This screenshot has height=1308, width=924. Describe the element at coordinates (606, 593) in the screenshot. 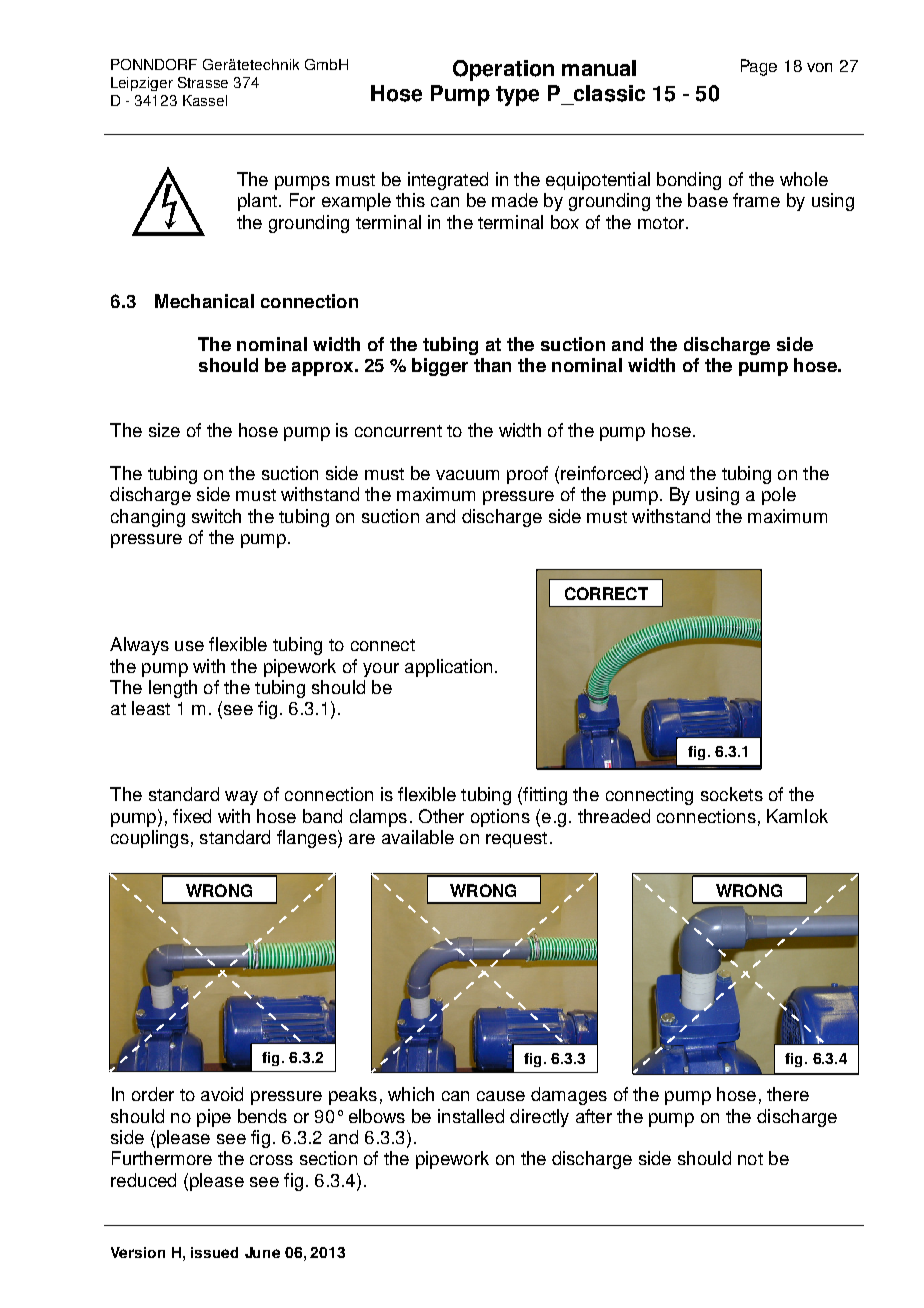

I see `CORRECT` at that location.
